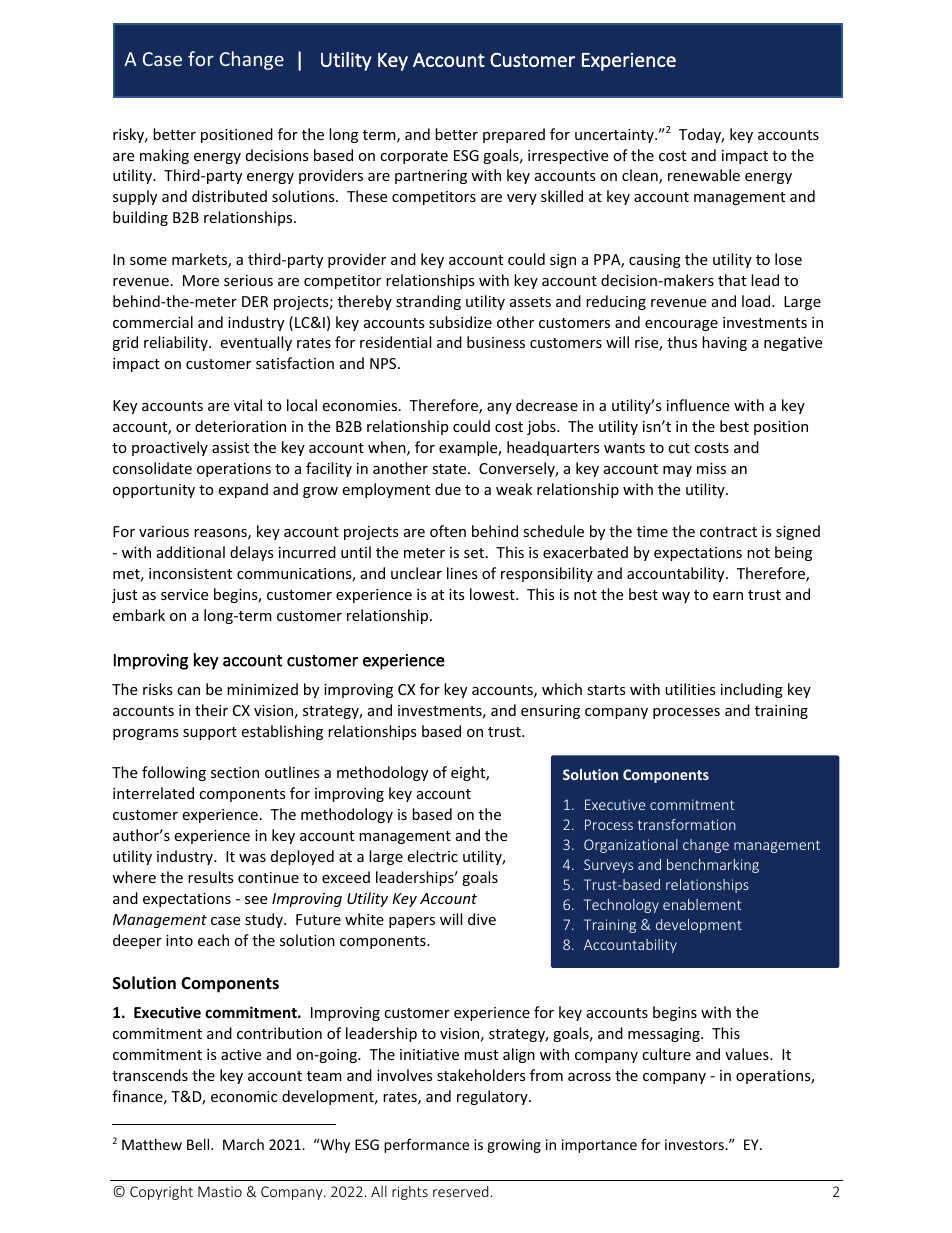 Image resolution: width=952 pixels, height=1233 pixels. What do you see at coordinates (432, 856) in the page?
I see `electric` at bounding box center [432, 856].
